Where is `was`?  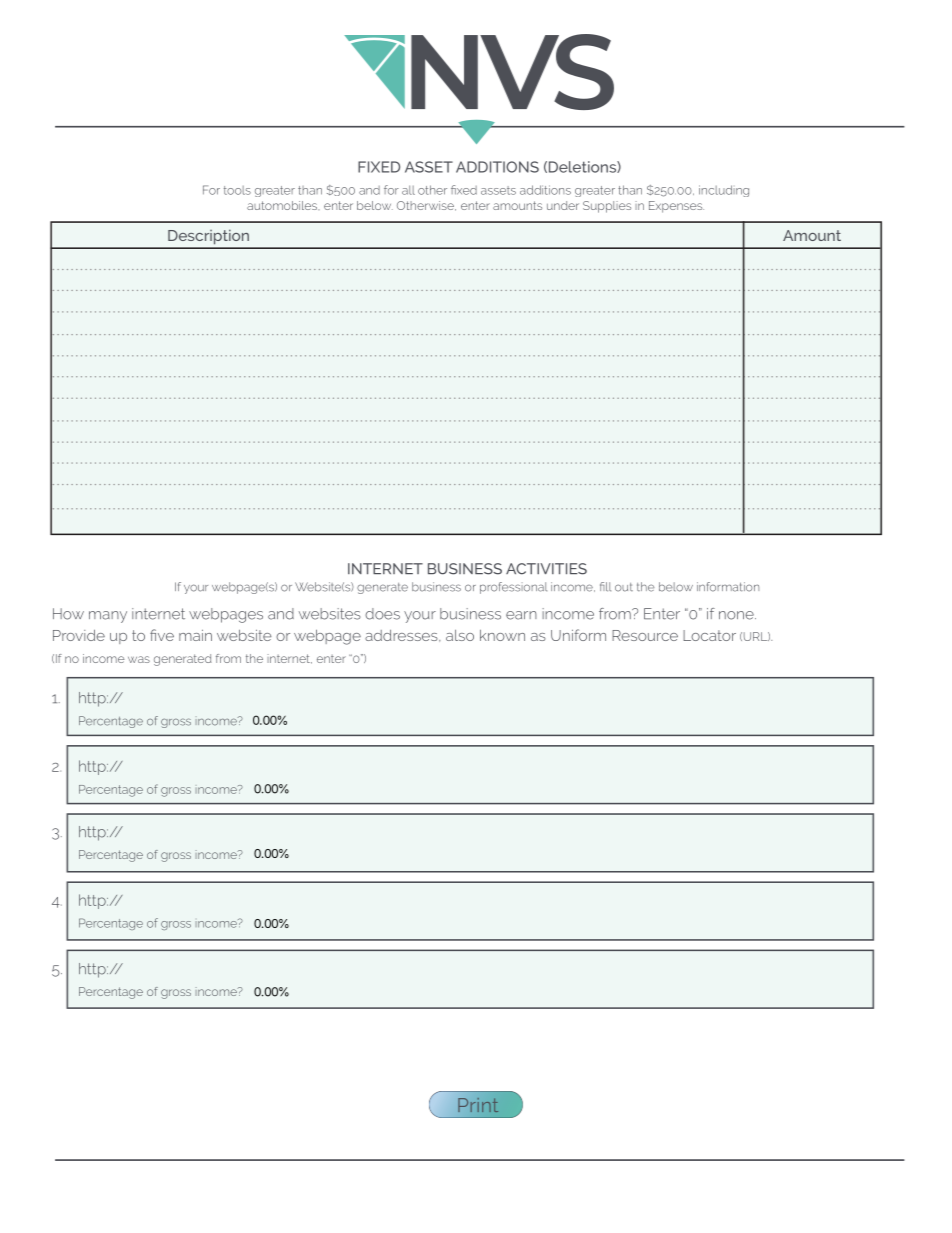 was is located at coordinates (139, 659).
